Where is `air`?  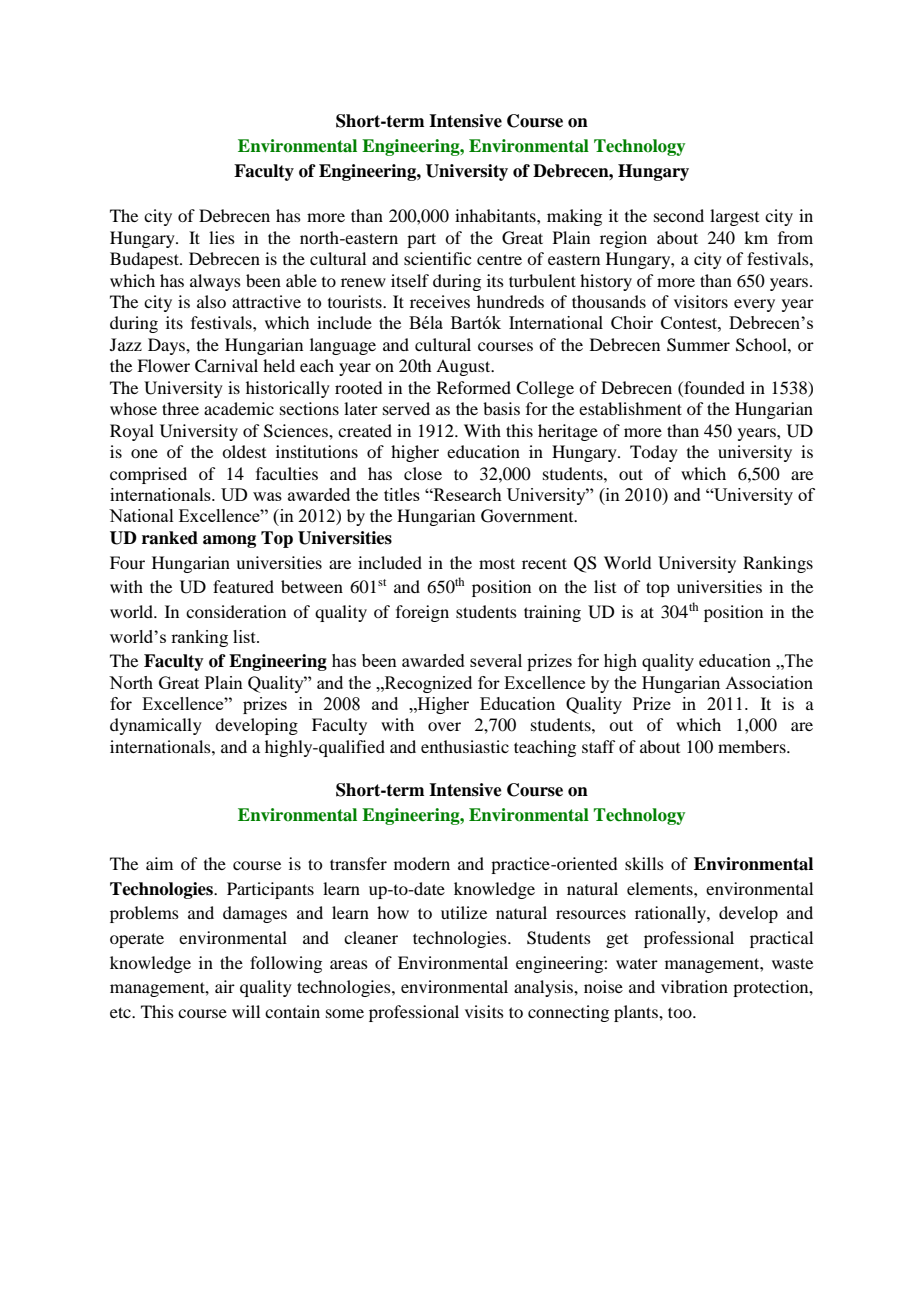
air is located at coordinates (225, 986).
